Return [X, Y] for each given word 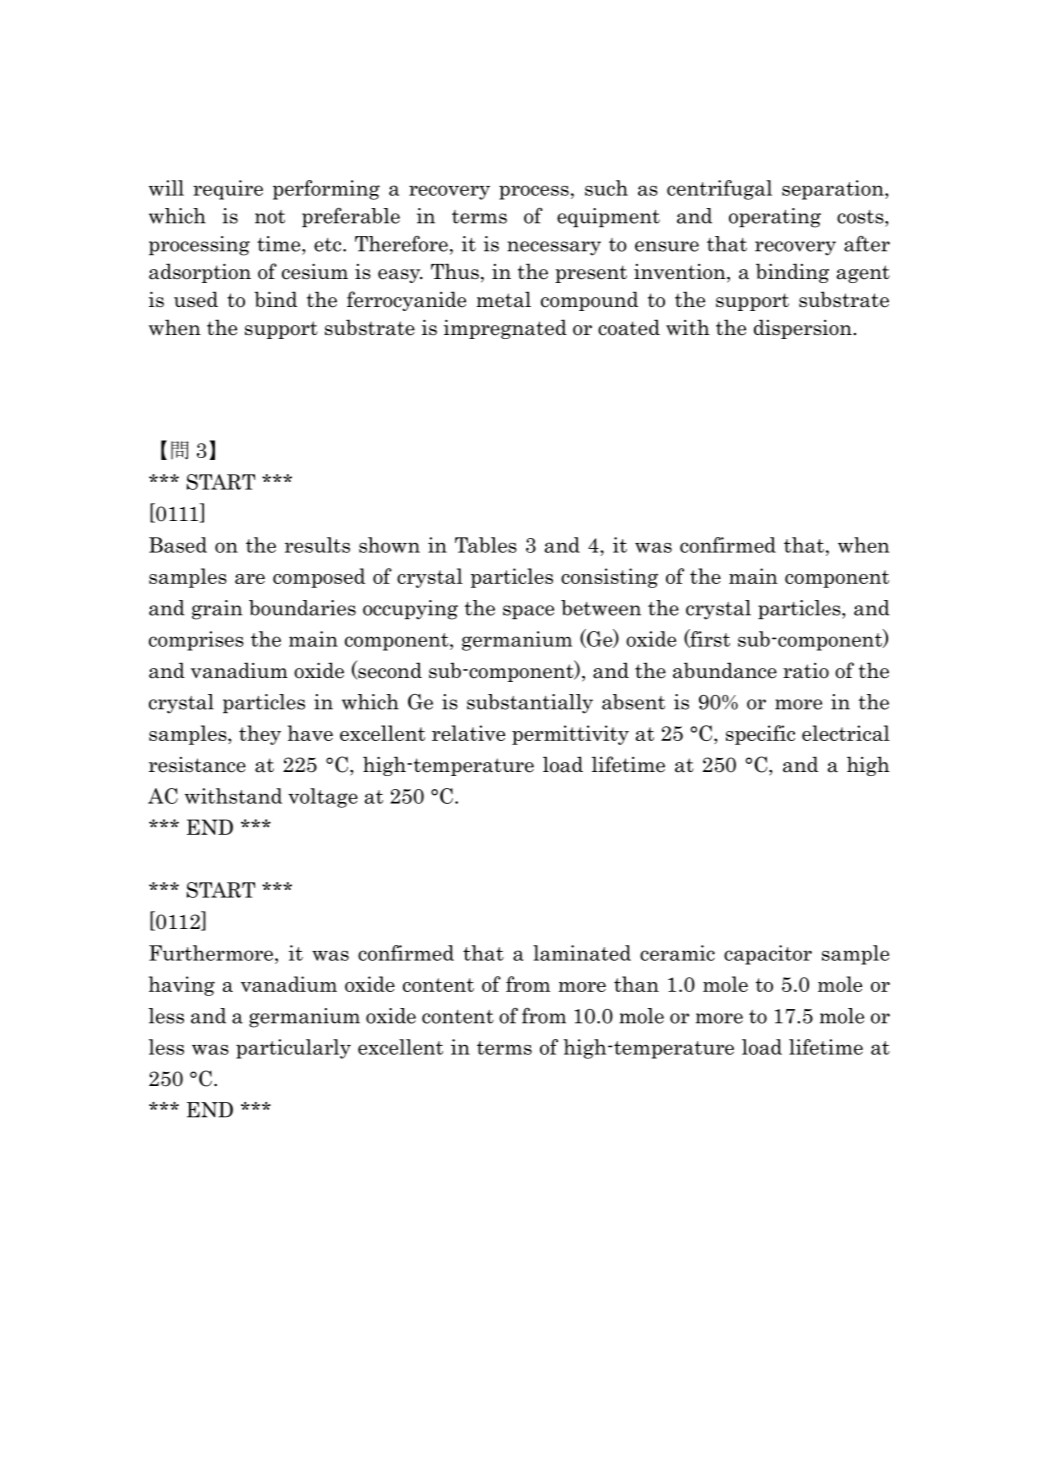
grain [217, 610]
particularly [293, 1049]
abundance [725, 670]
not [270, 217]
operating [775, 218]
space [528, 612]
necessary [554, 248]
